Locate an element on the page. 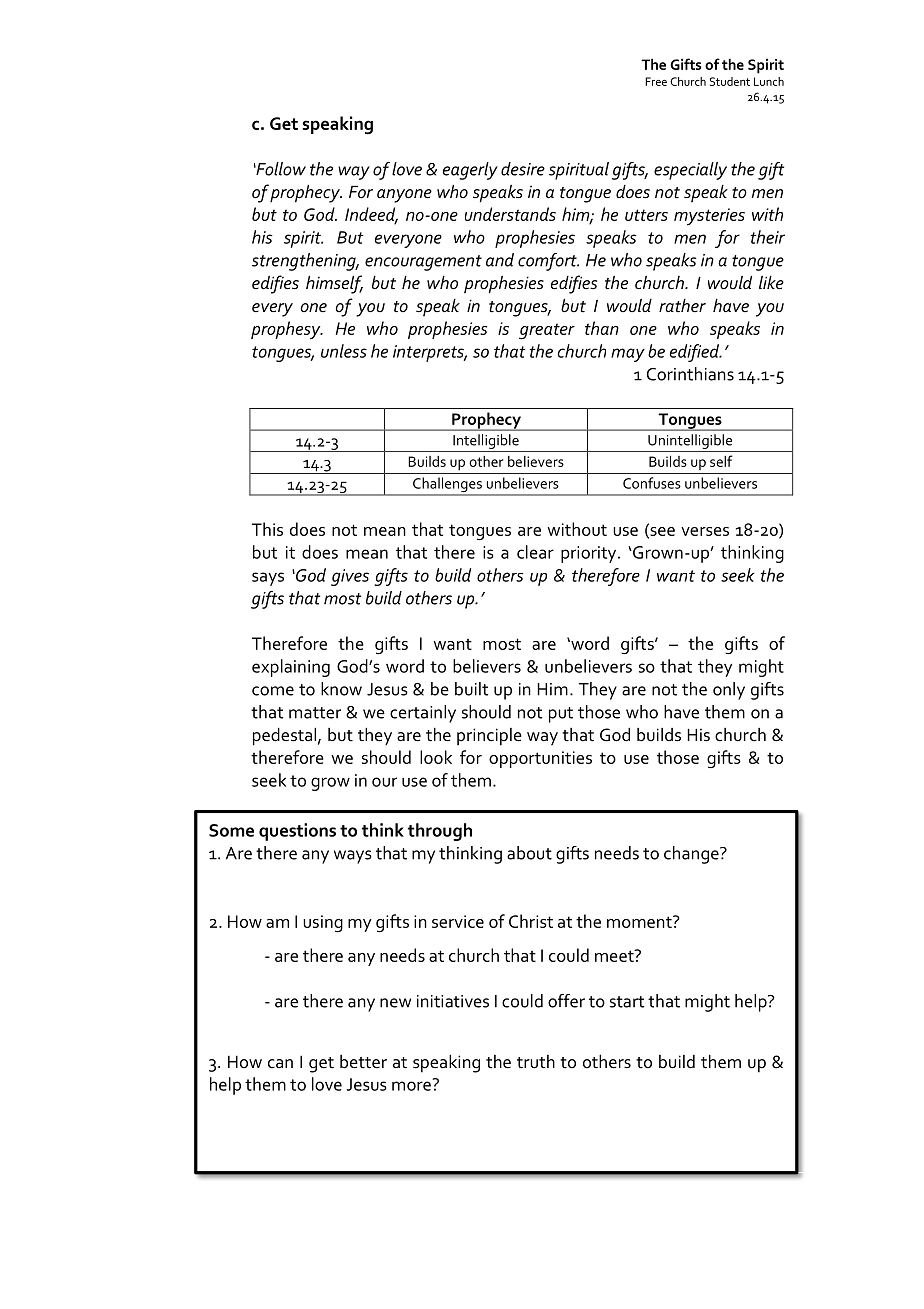 The image size is (924, 1309). truth is located at coordinates (536, 1062).
